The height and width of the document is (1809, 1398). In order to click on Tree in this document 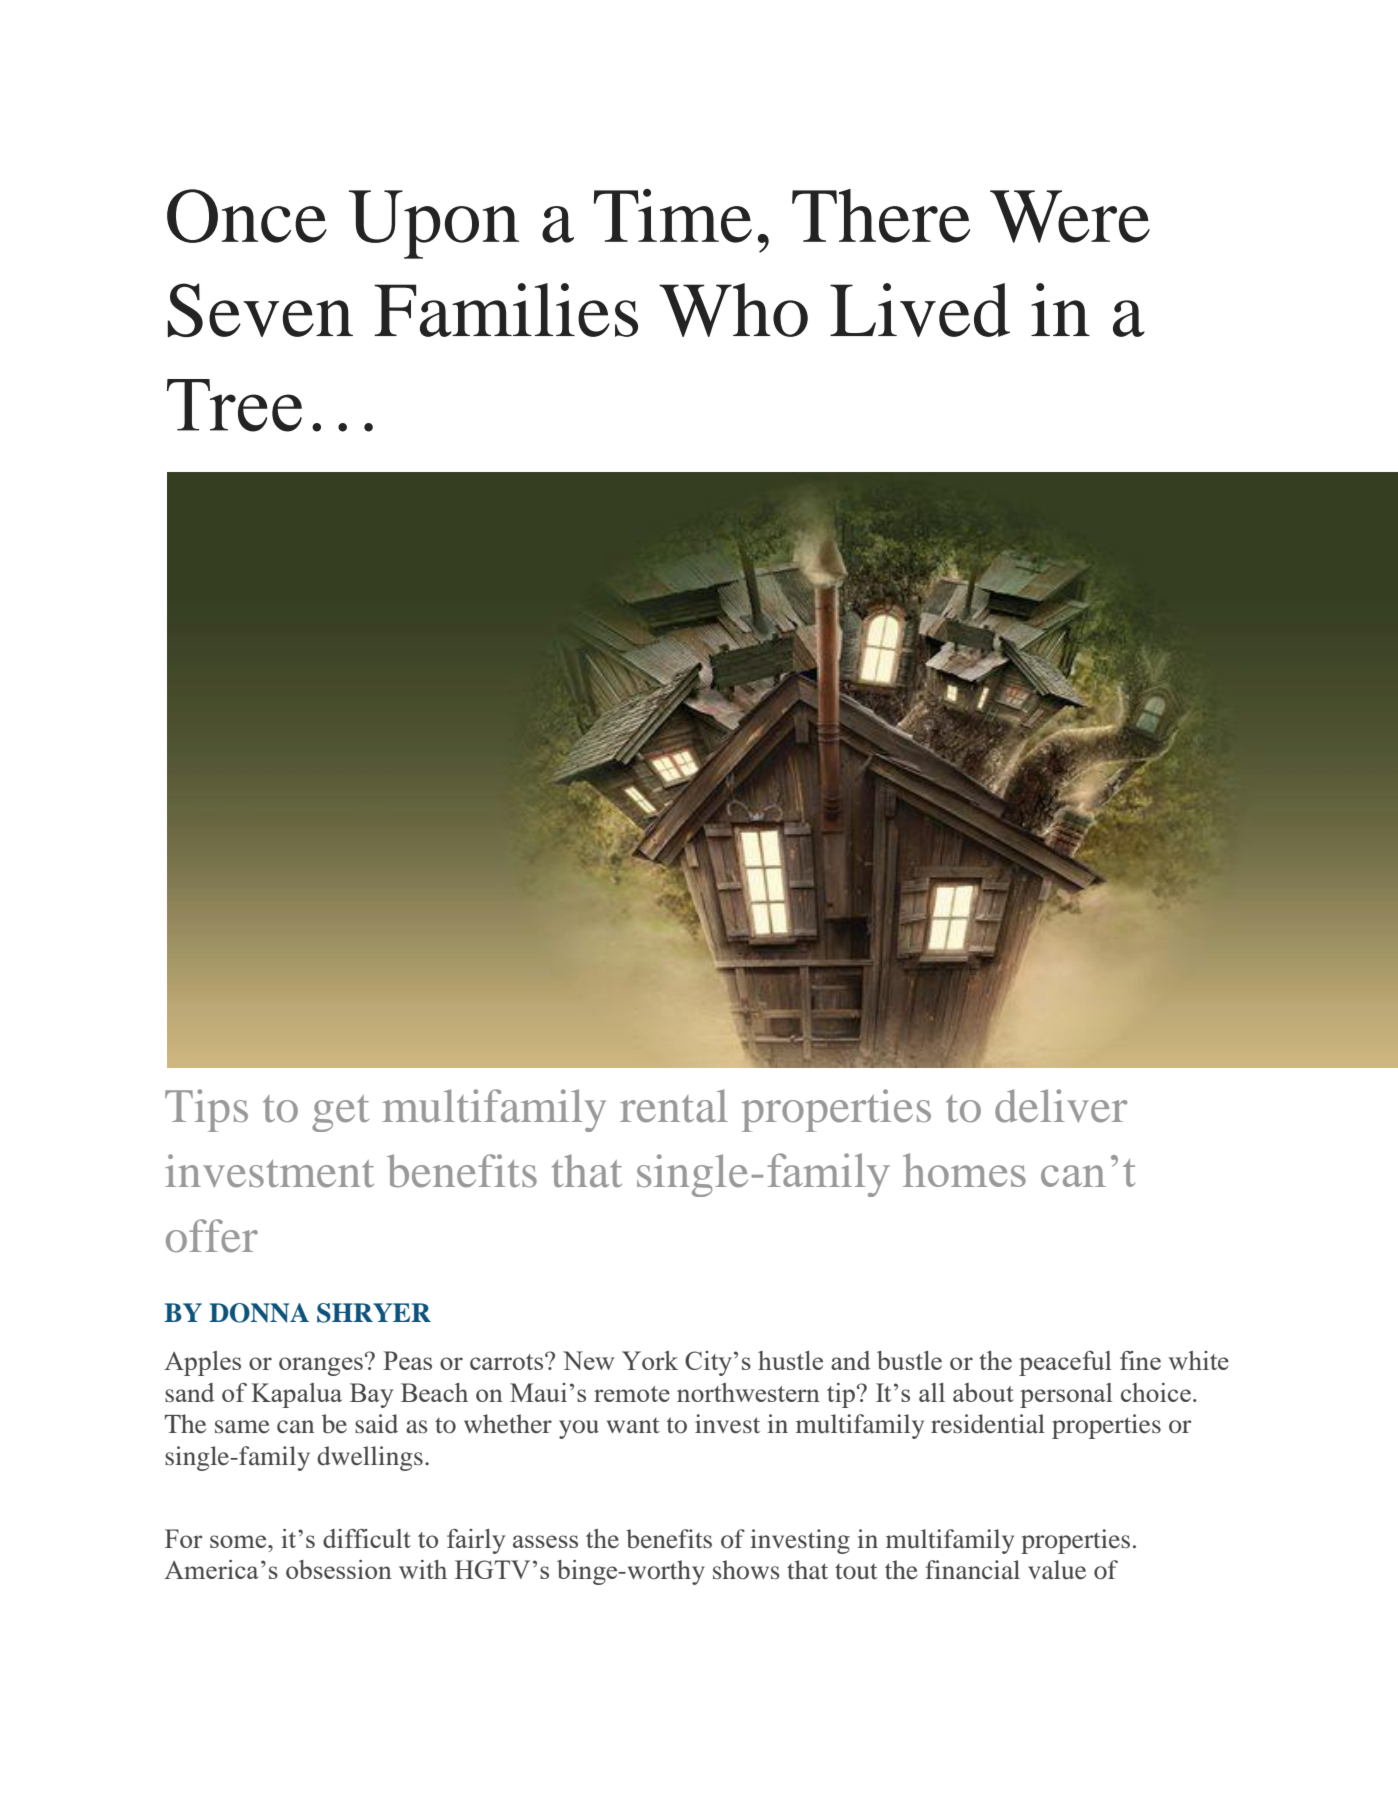, I will do `click(234, 405)`.
